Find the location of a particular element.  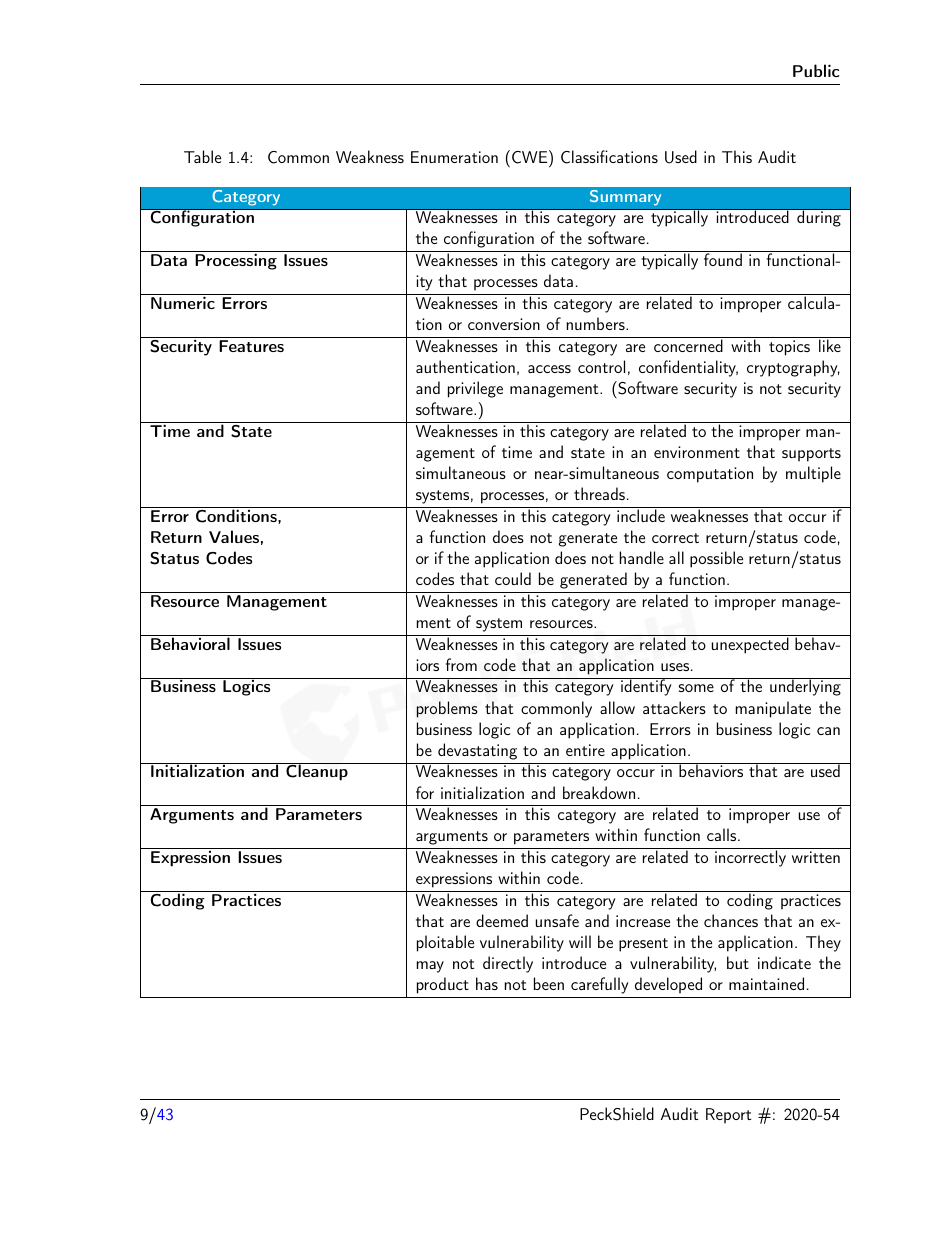

could is located at coordinates (513, 578).
